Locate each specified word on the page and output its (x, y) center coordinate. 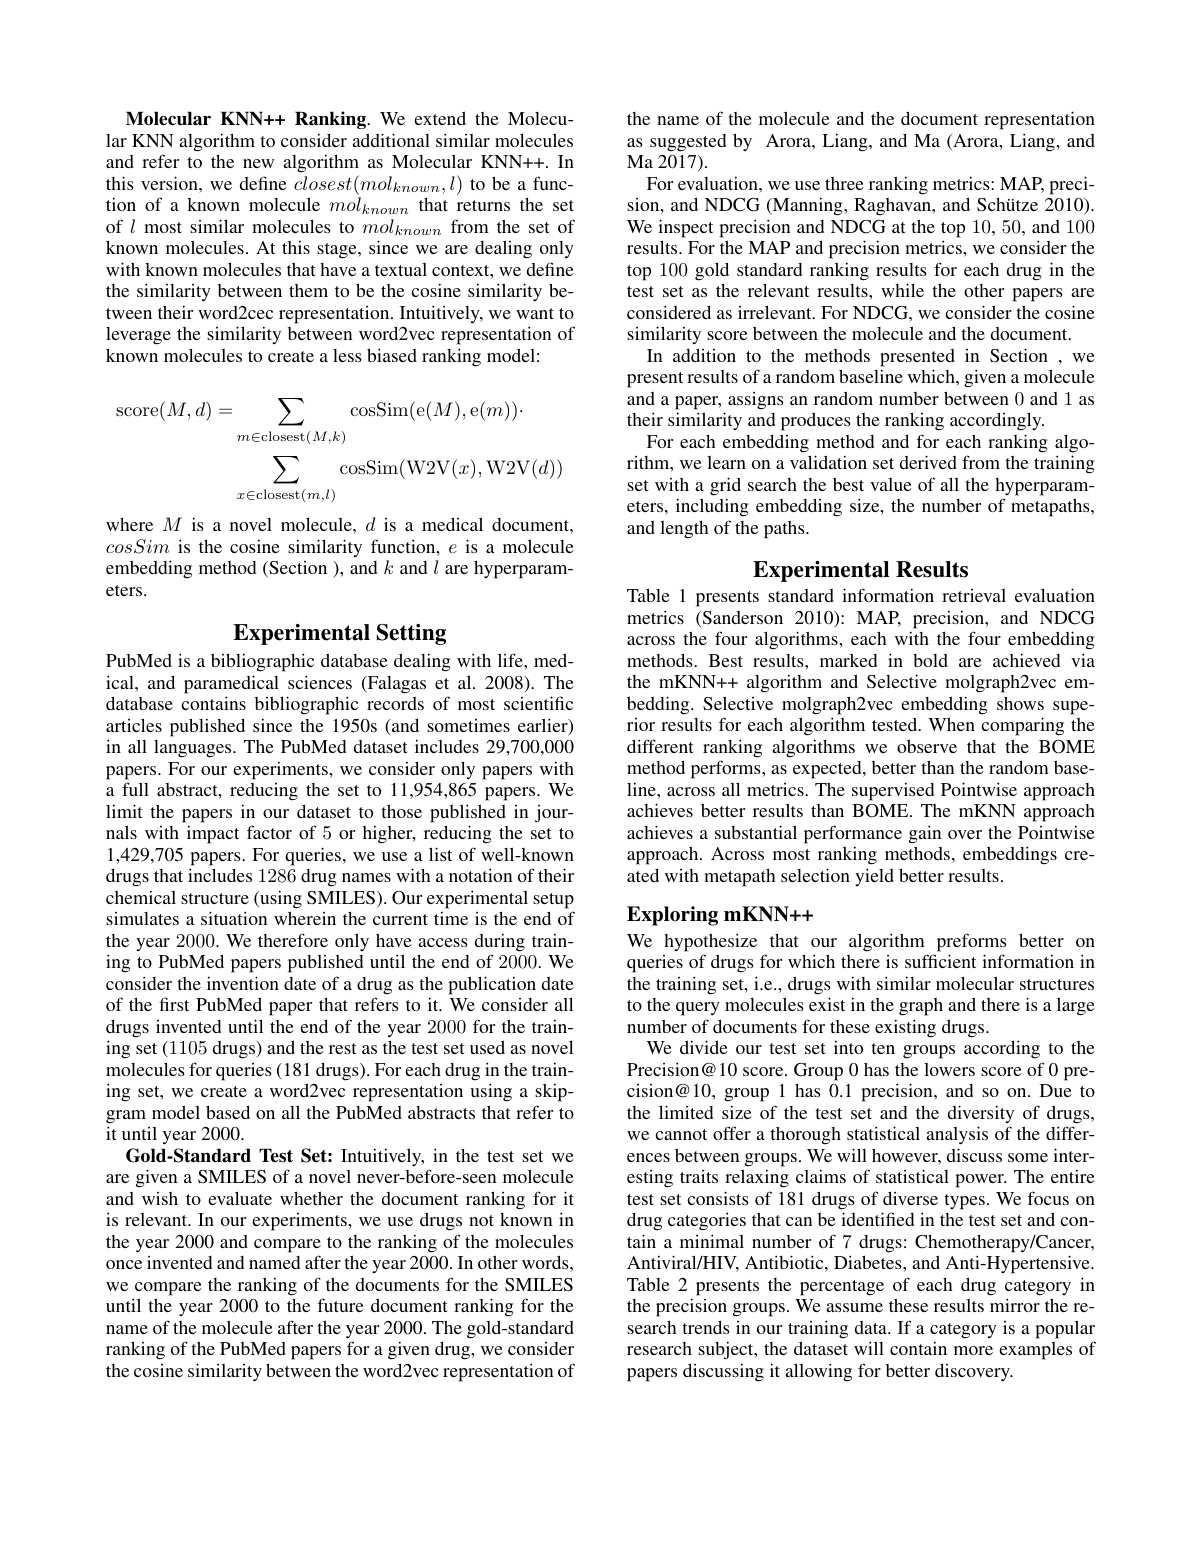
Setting (411, 634)
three (844, 183)
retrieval (974, 595)
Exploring (672, 916)
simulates (142, 918)
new (258, 163)
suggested (688, 143)
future (340, 1305)
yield (874, 877)
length (684, 530)
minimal (712, 1241)
